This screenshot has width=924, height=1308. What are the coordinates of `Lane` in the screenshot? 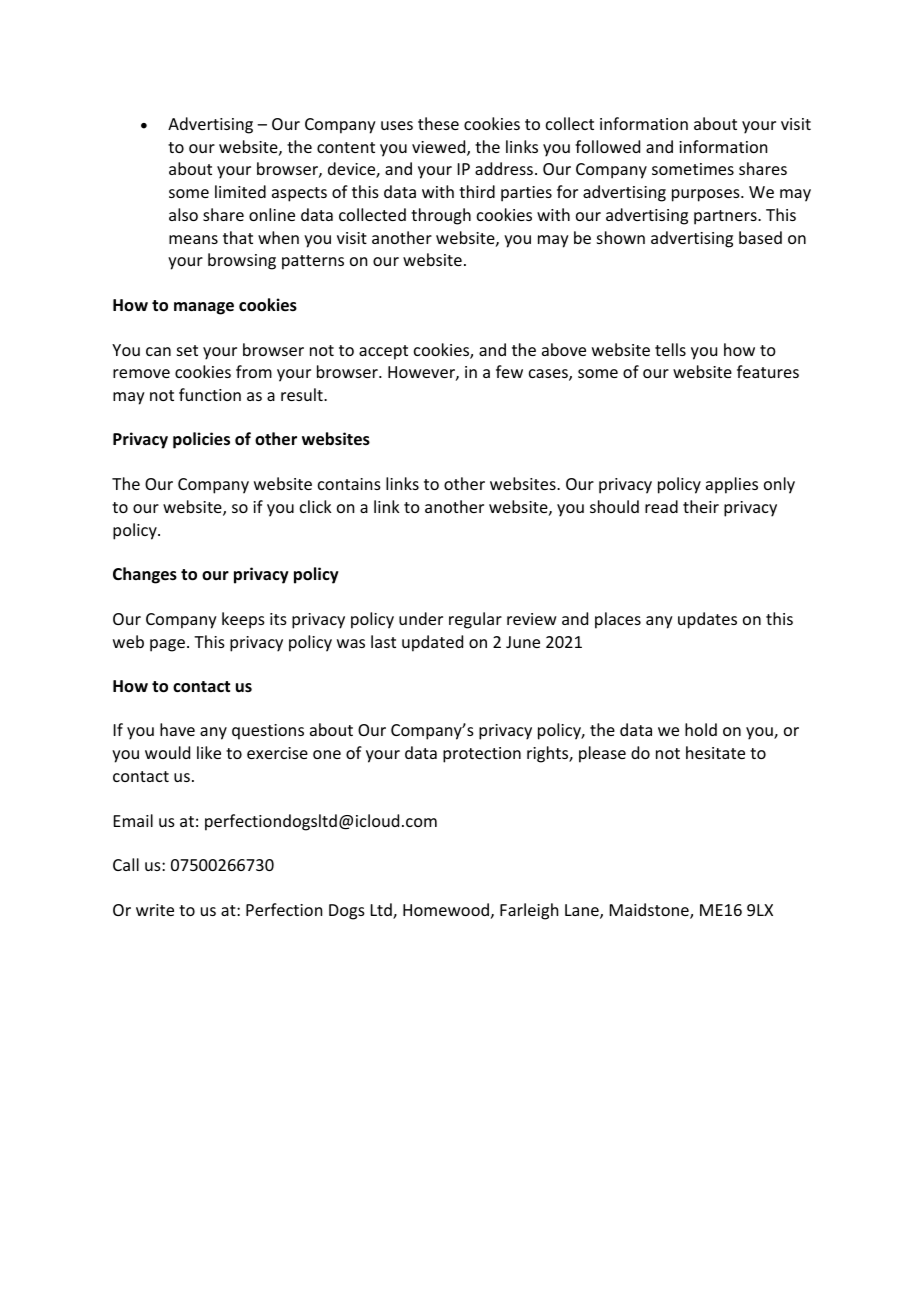 It's located at (583, 911).
